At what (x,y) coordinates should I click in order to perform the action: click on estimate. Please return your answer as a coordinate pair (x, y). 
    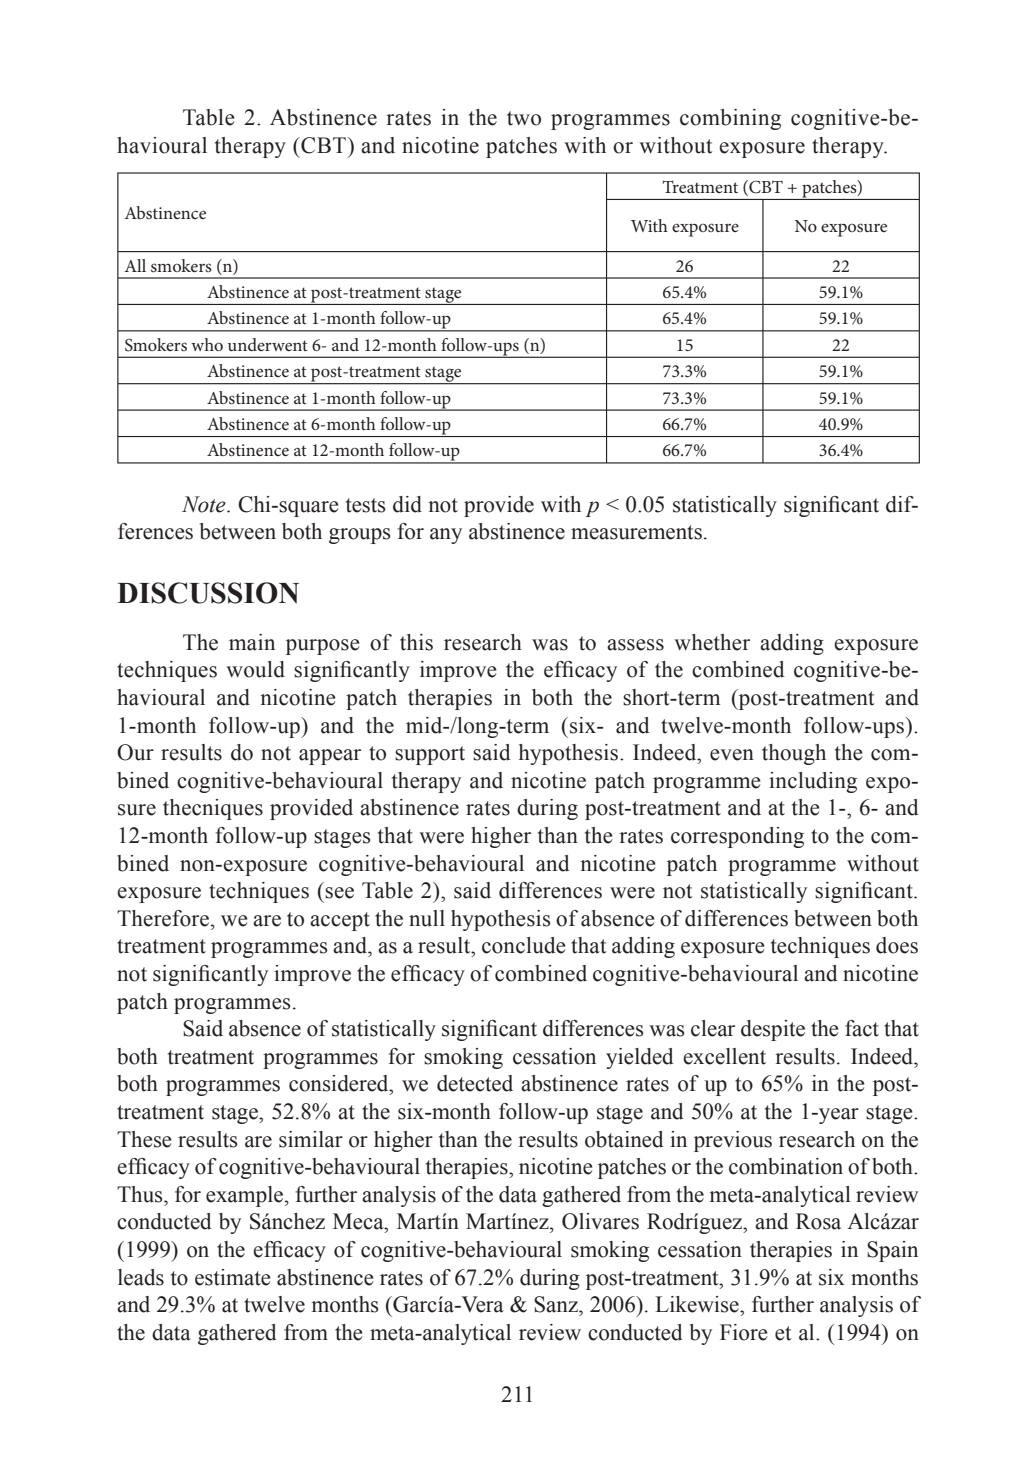
    Looking at the image, I should click on (233, 1277).
